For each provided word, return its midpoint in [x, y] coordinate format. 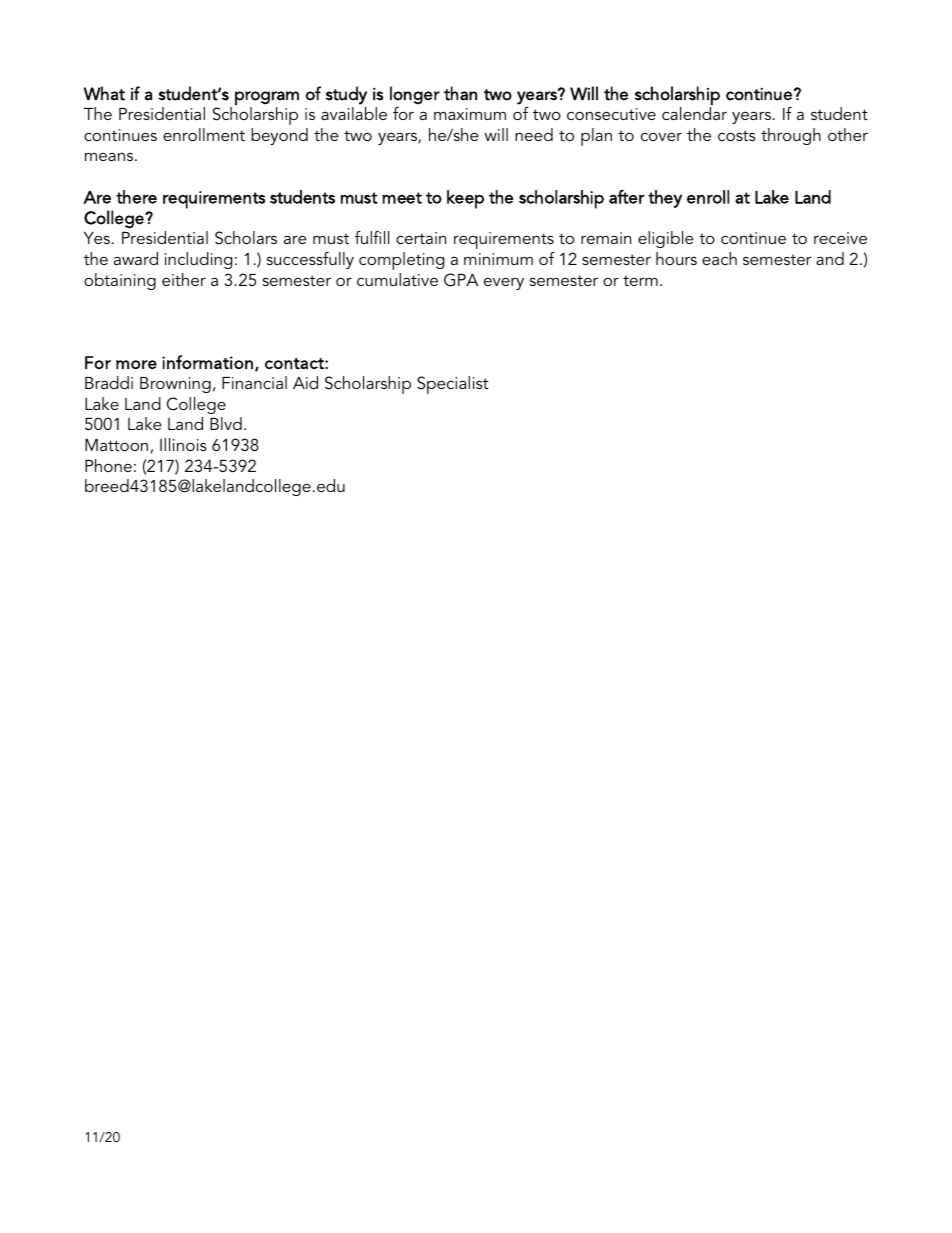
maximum [470, 114]
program [267, 98]
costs [737, 135]
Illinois [183, 444]
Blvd [226, 423]
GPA [461, 280]
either [184, 279]
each [719, 258]
